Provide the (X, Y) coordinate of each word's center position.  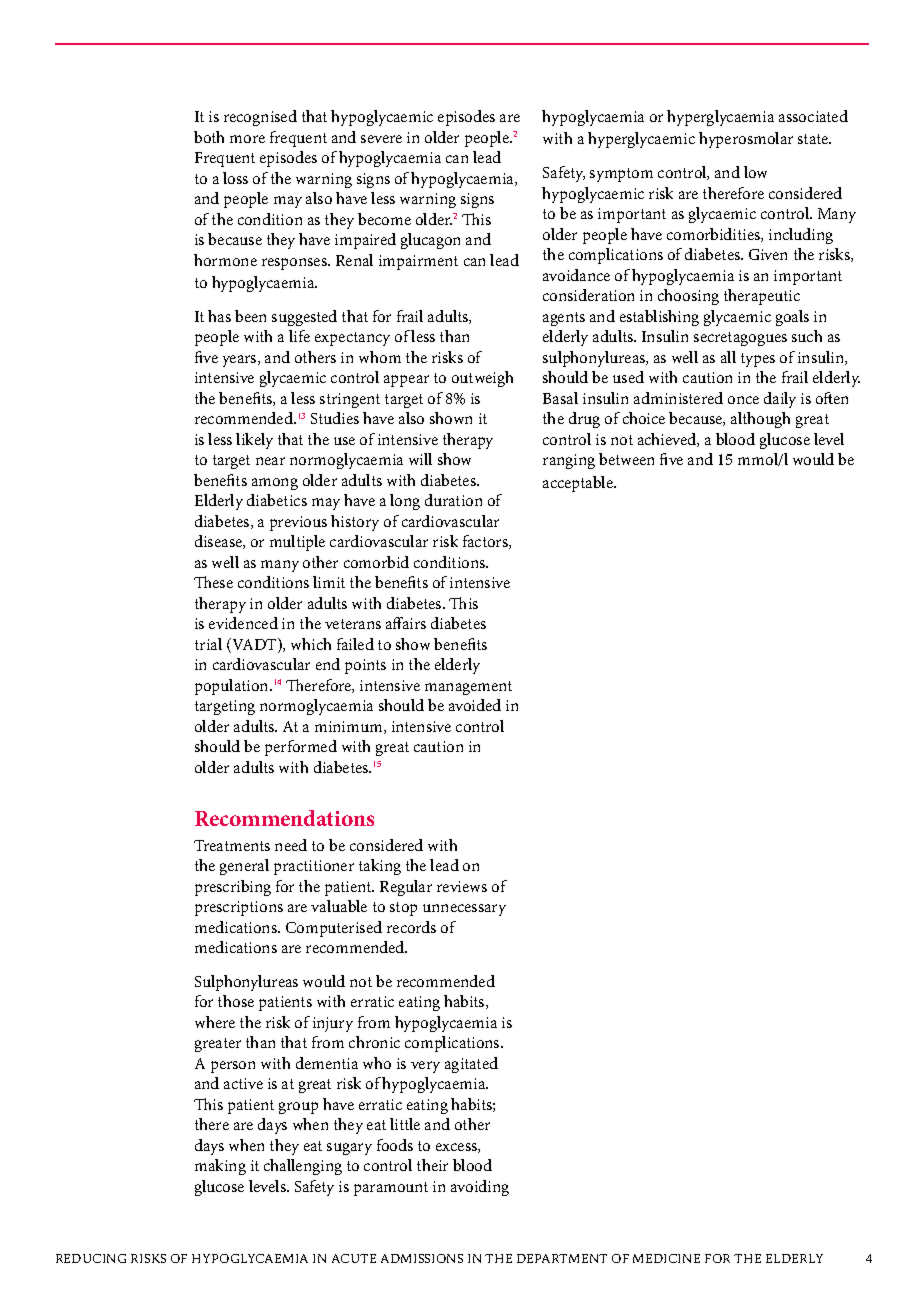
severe (381, 139)
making (220, 1167)
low (755, 172)
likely (254, 441)
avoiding (480, 1188)
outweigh (482, 379)
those (236, 1001)
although (760, 420)
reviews (462, 886)
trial (208, 644)
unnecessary (464, 910)
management (468, 688)
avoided (475, 705)
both (209, 137)
